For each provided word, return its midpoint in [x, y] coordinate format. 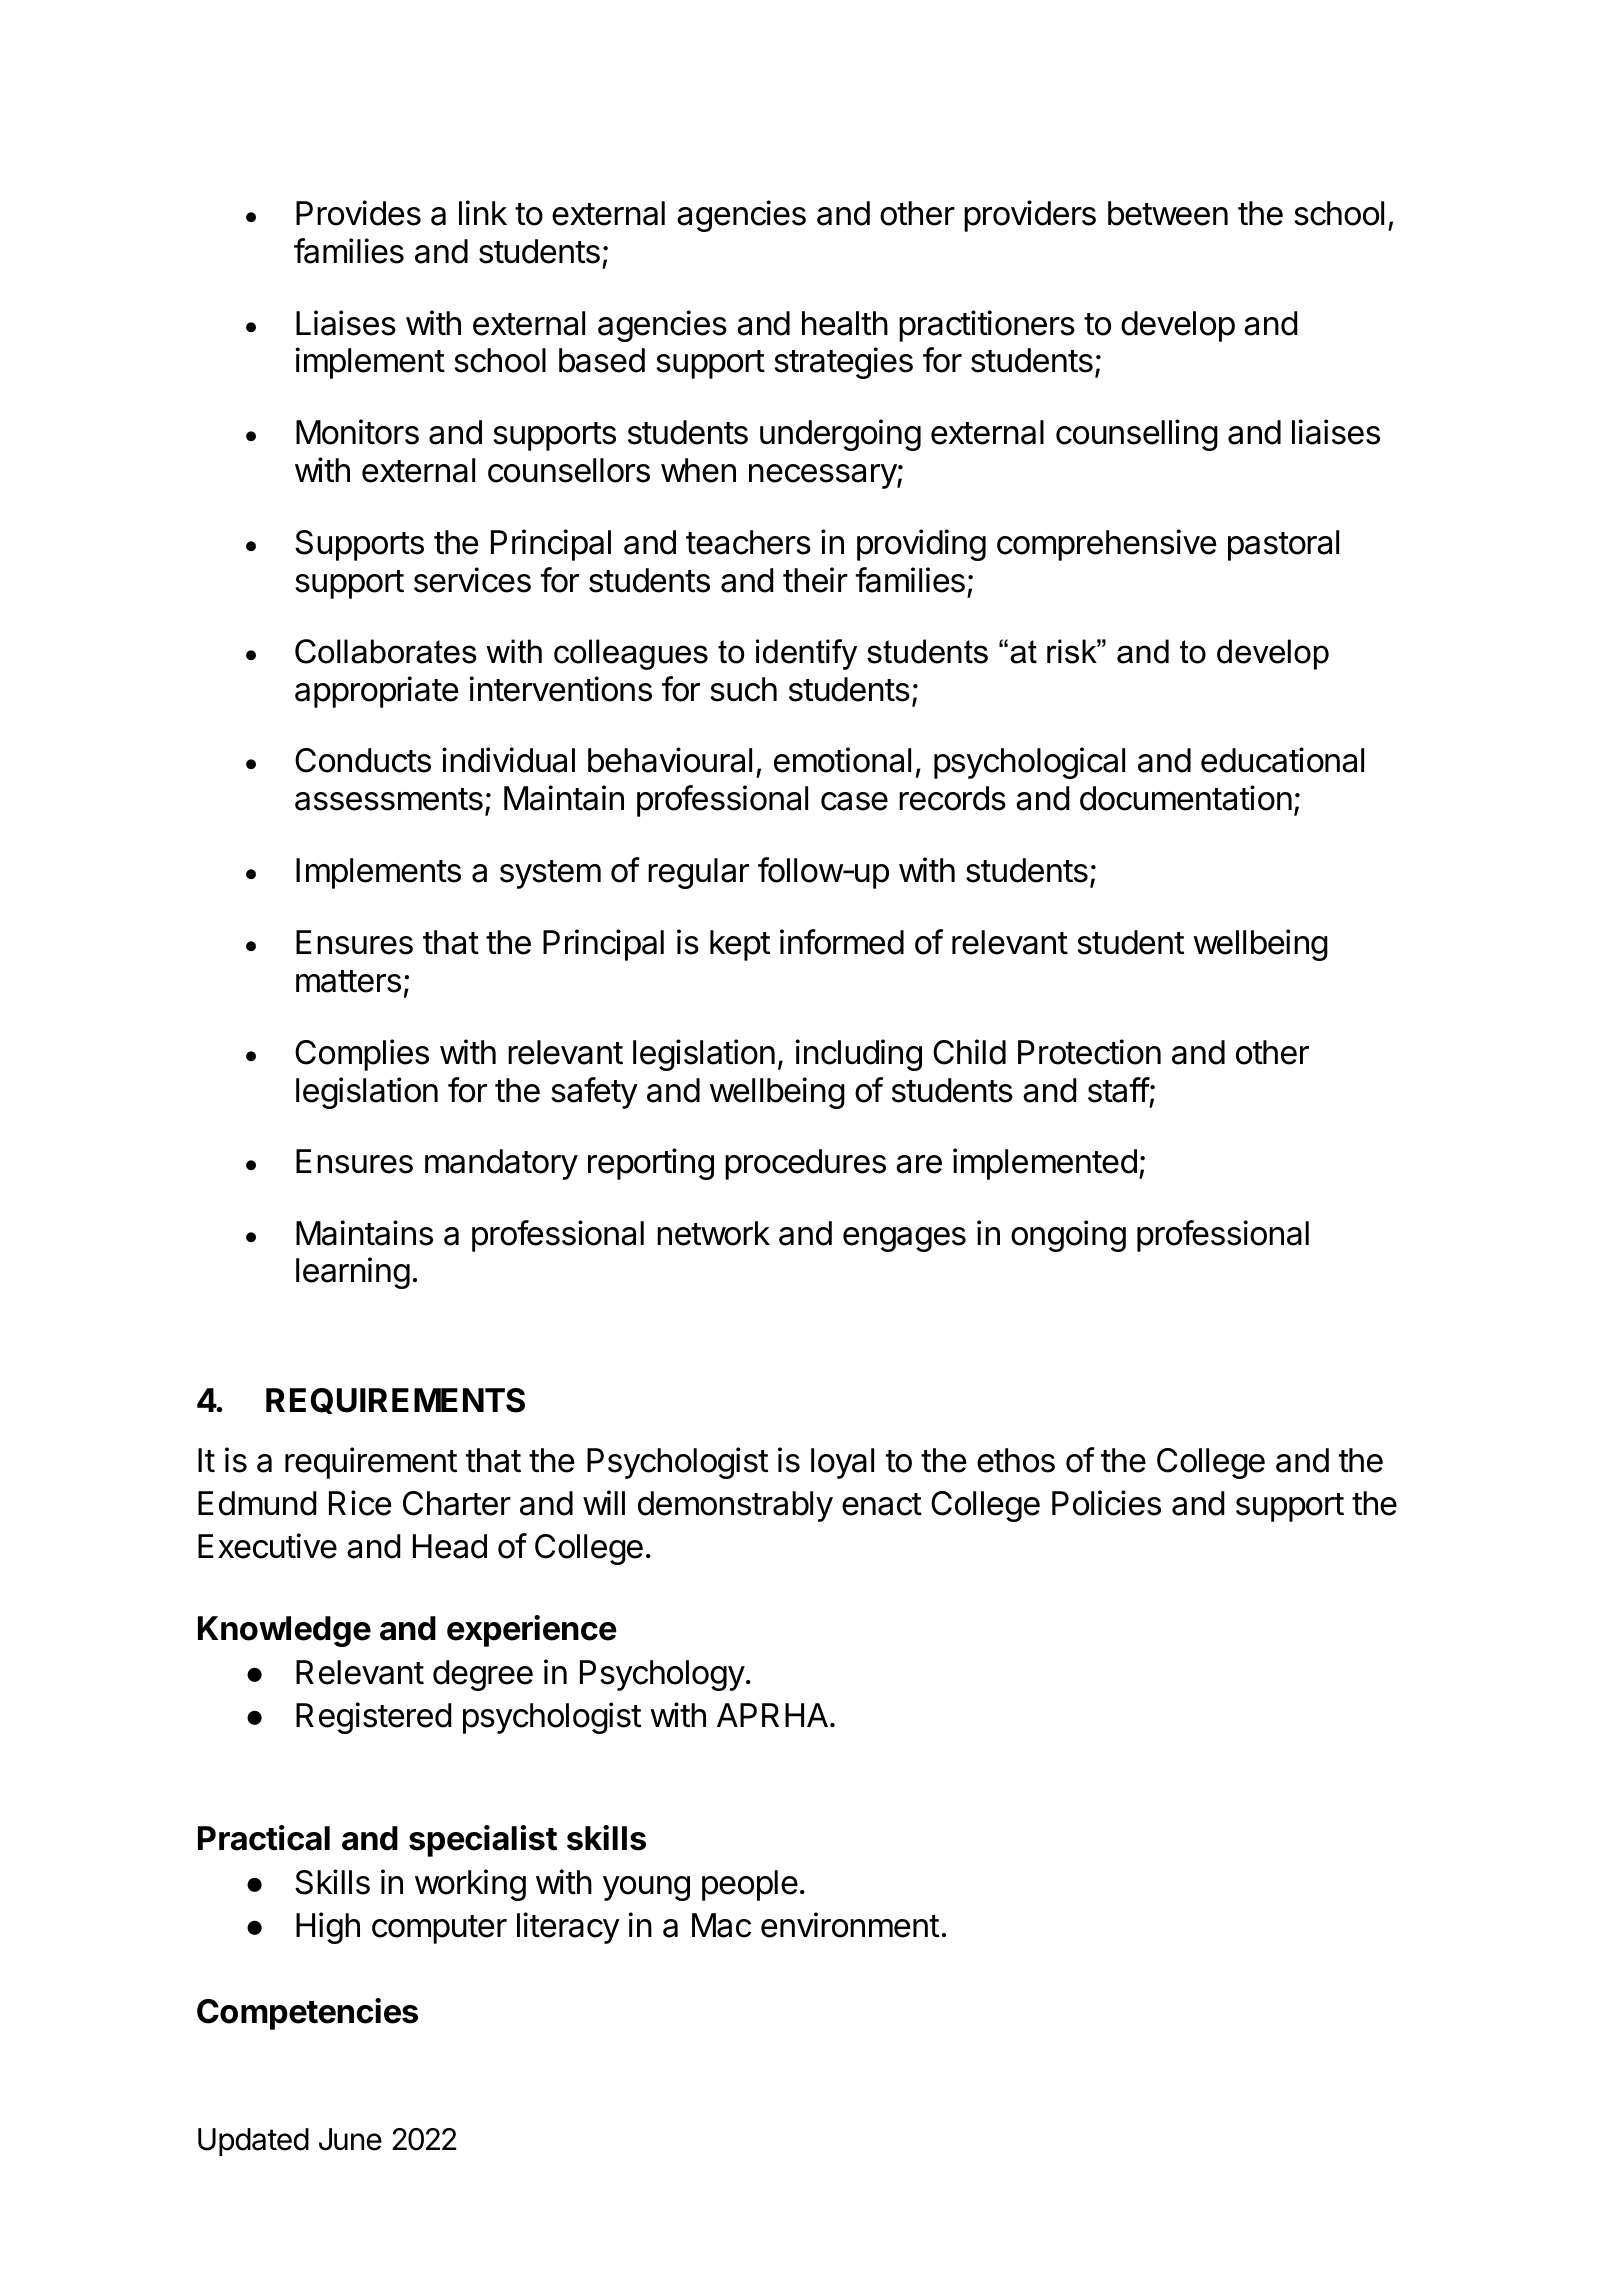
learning [353, 1273]
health [845, 323]
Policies [1106, 1503]
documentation [1186, 798]
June [350, 2139]
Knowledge [284, 1631]
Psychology [662, 1675]
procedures [805, 1164]
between [1168, 213]
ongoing [1068, 1236]
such [743, 689]
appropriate [376, 692]
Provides [358, 213]
